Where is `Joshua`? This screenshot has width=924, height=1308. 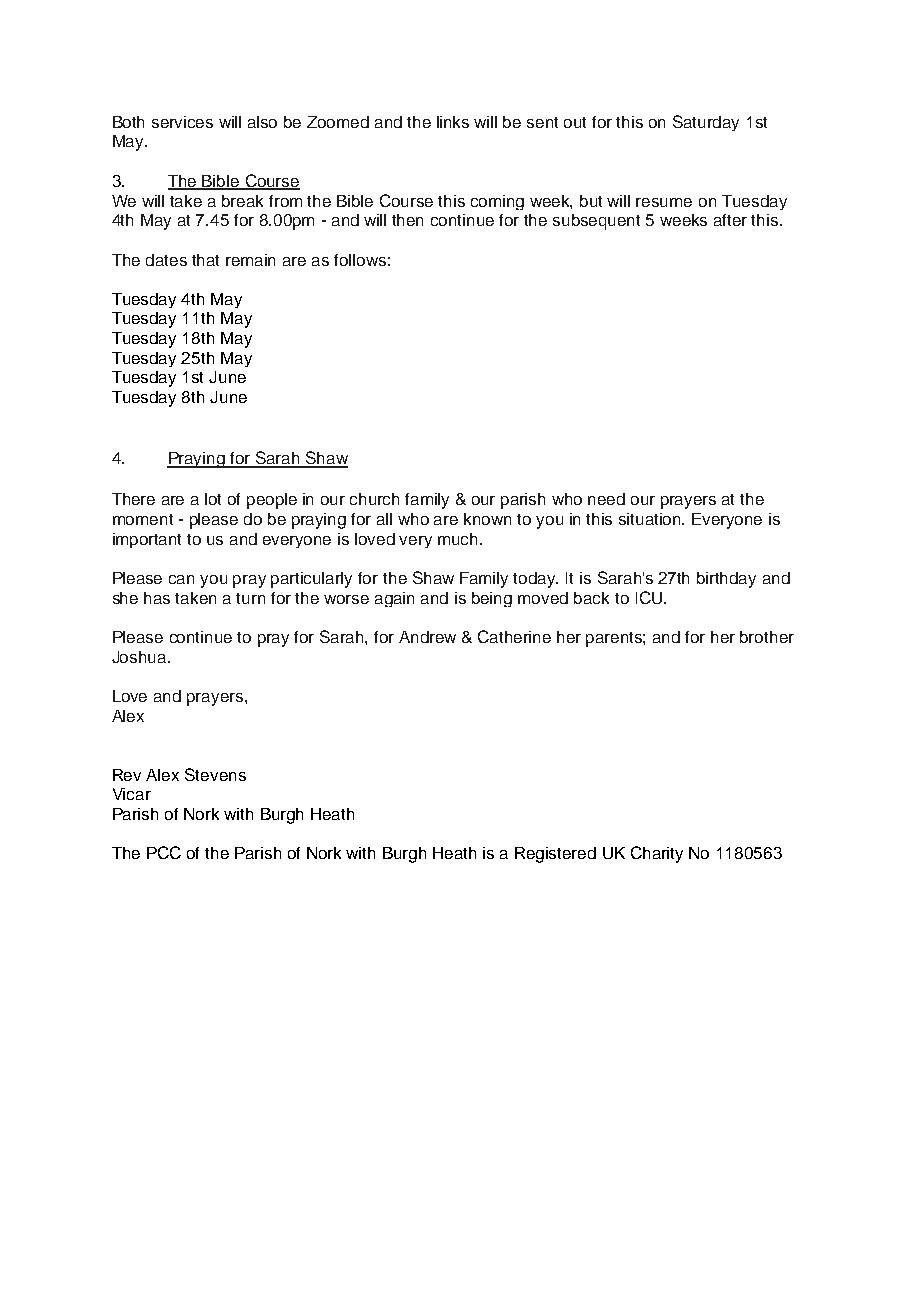
Joshua is located at coordinates (140, 657).
